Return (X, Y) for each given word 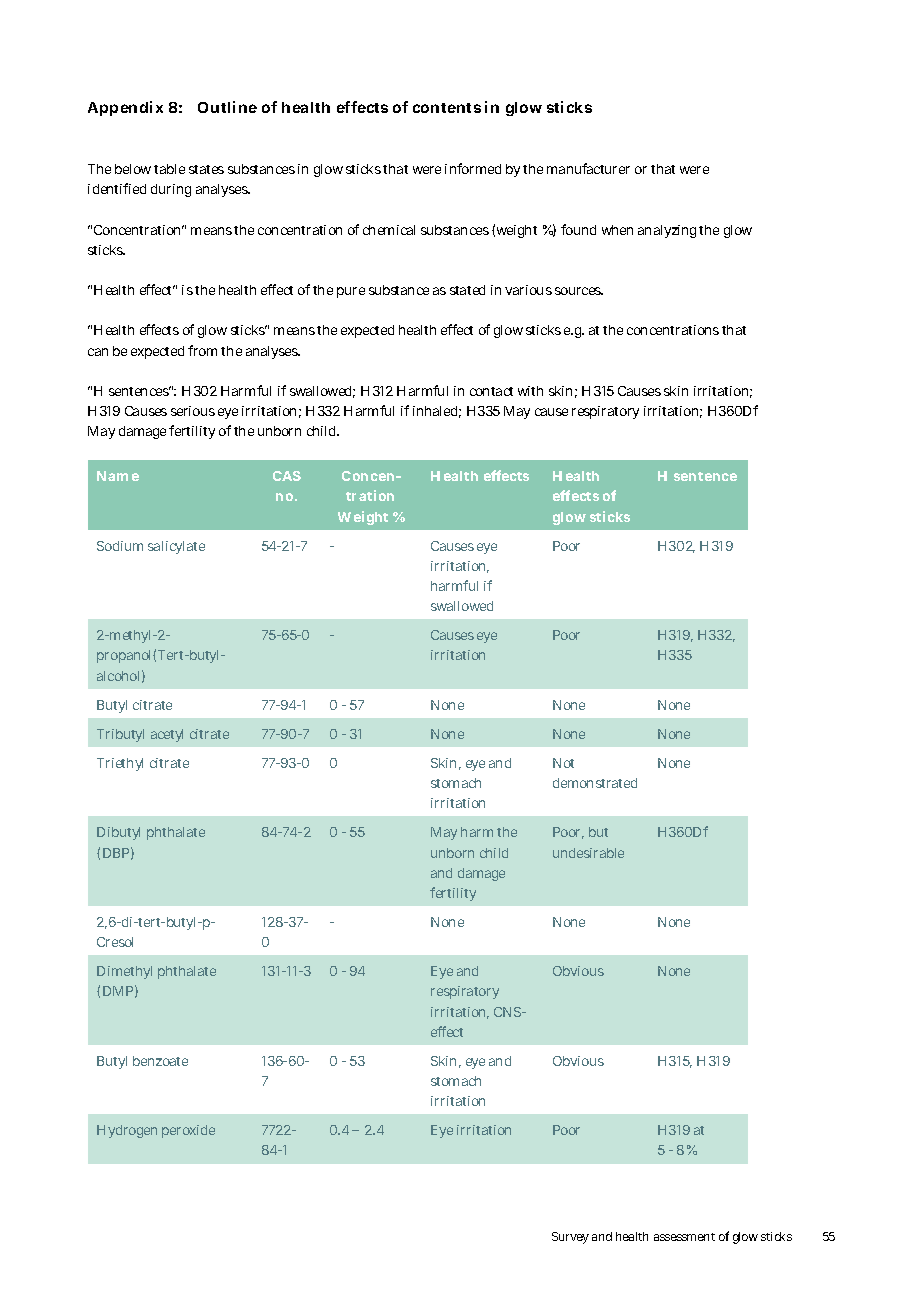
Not (563, 763)
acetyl (167, 735)
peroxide (188, 1131)
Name (118, 476)
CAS (287, 476)
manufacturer (588, 168)
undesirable (588, 853)
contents (447, 108)
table (169, 169)
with (530, 391)
